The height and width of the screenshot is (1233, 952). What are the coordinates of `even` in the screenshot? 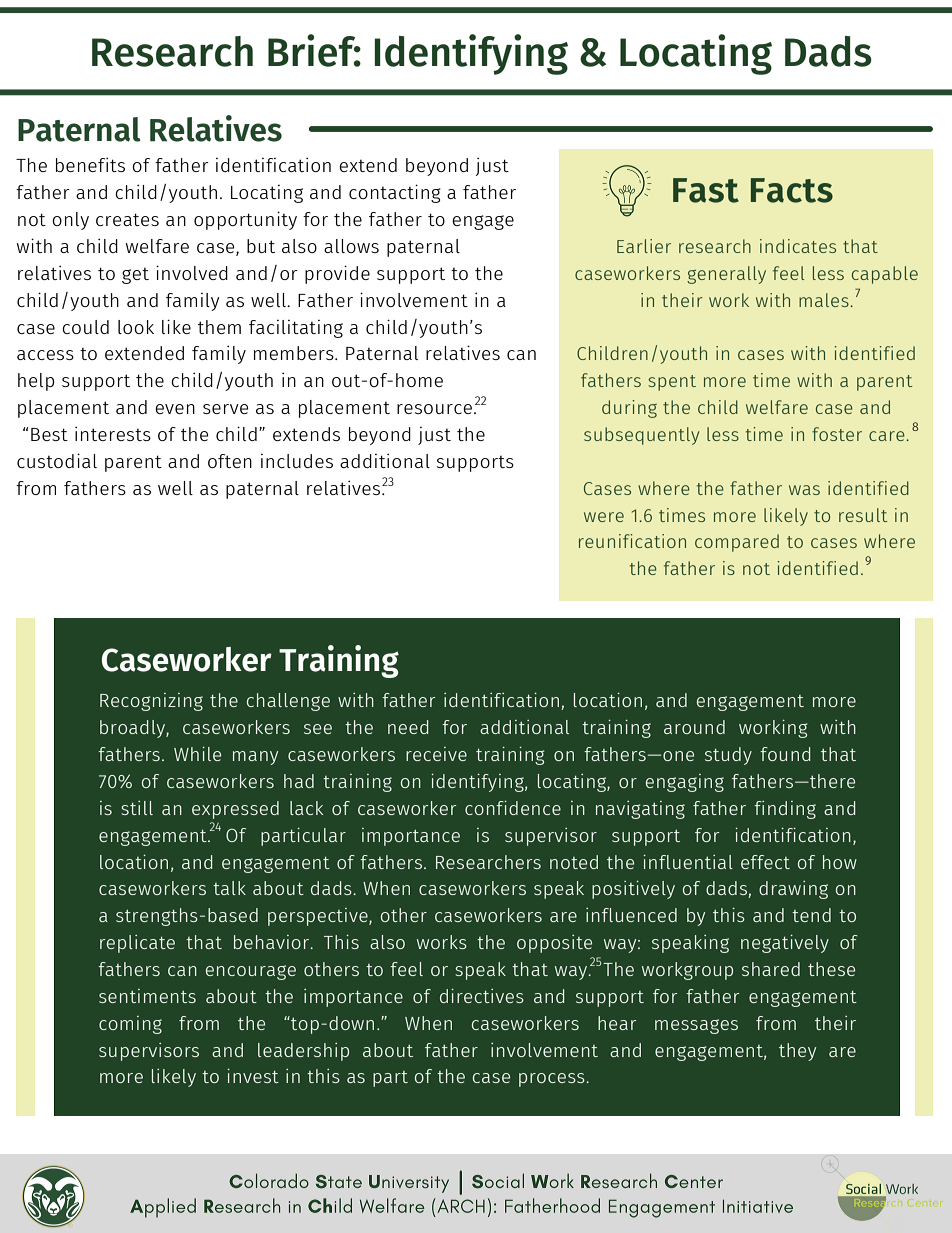 It's located at (175, 409).
